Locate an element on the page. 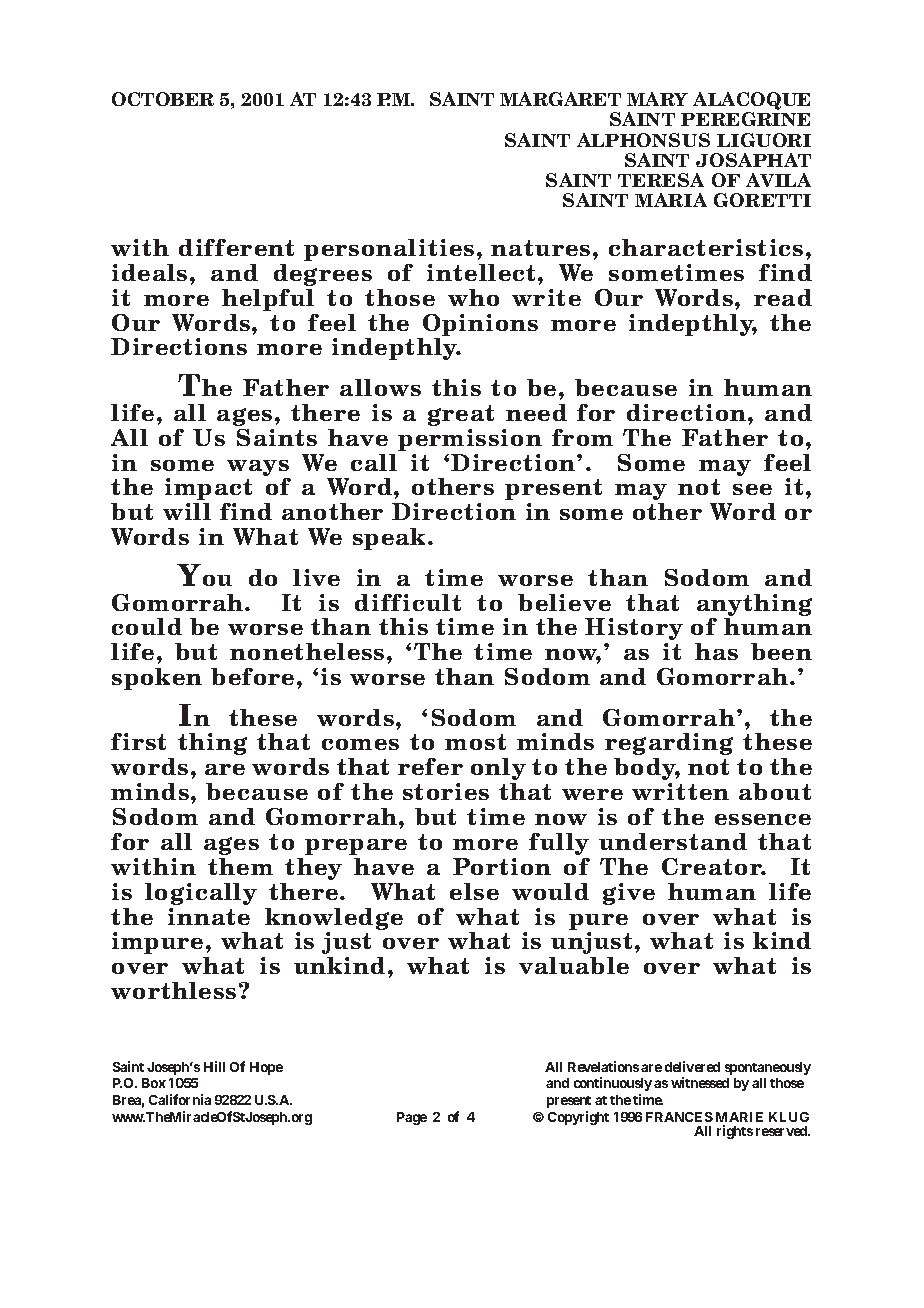  Hill is located at coordinates (214, 1066).
